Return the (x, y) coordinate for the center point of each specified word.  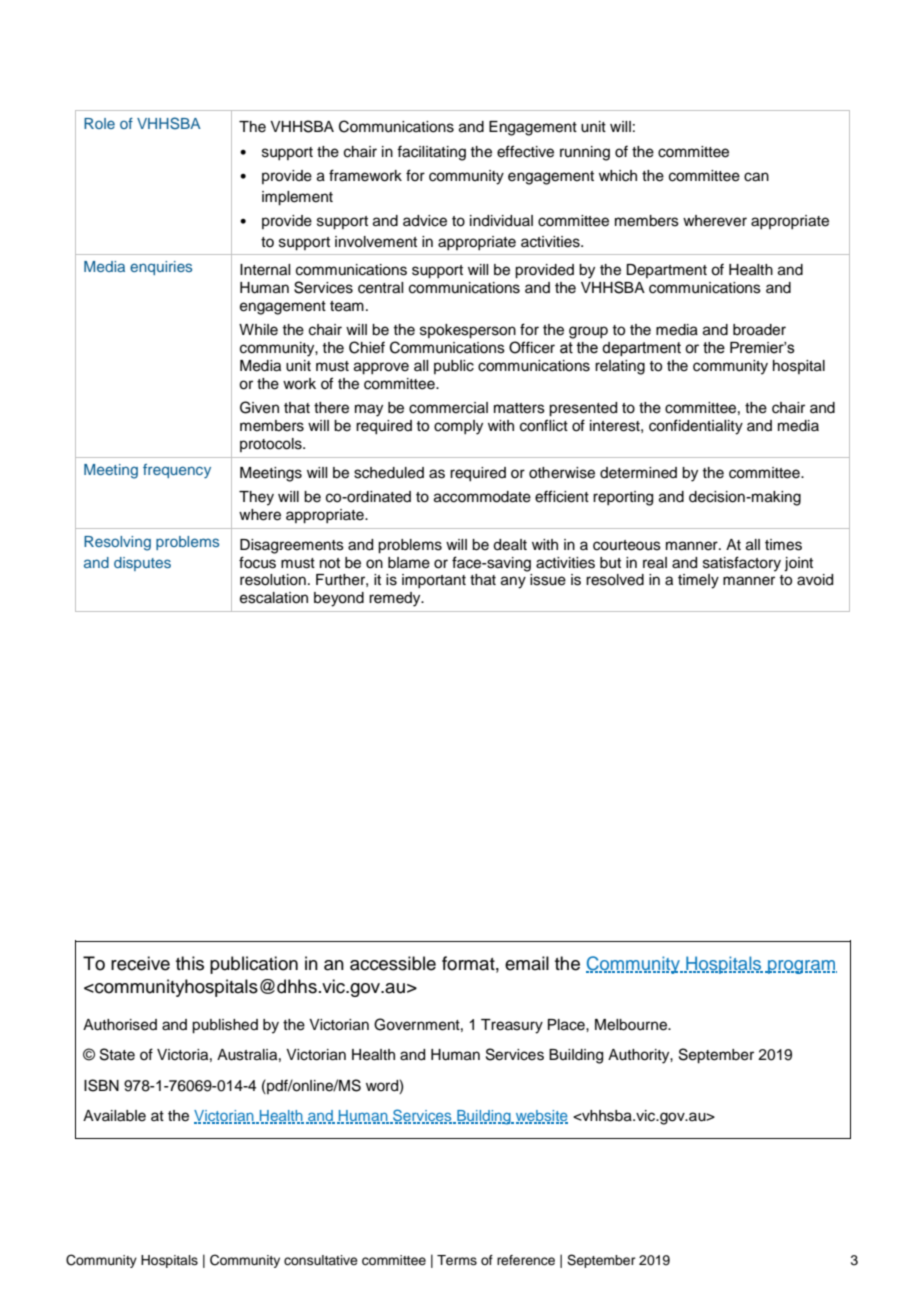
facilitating (431, 153)
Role (99, 123)
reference (526, 1260)
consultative (321, 1260)
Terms (457, 1260)
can (756, 177)
